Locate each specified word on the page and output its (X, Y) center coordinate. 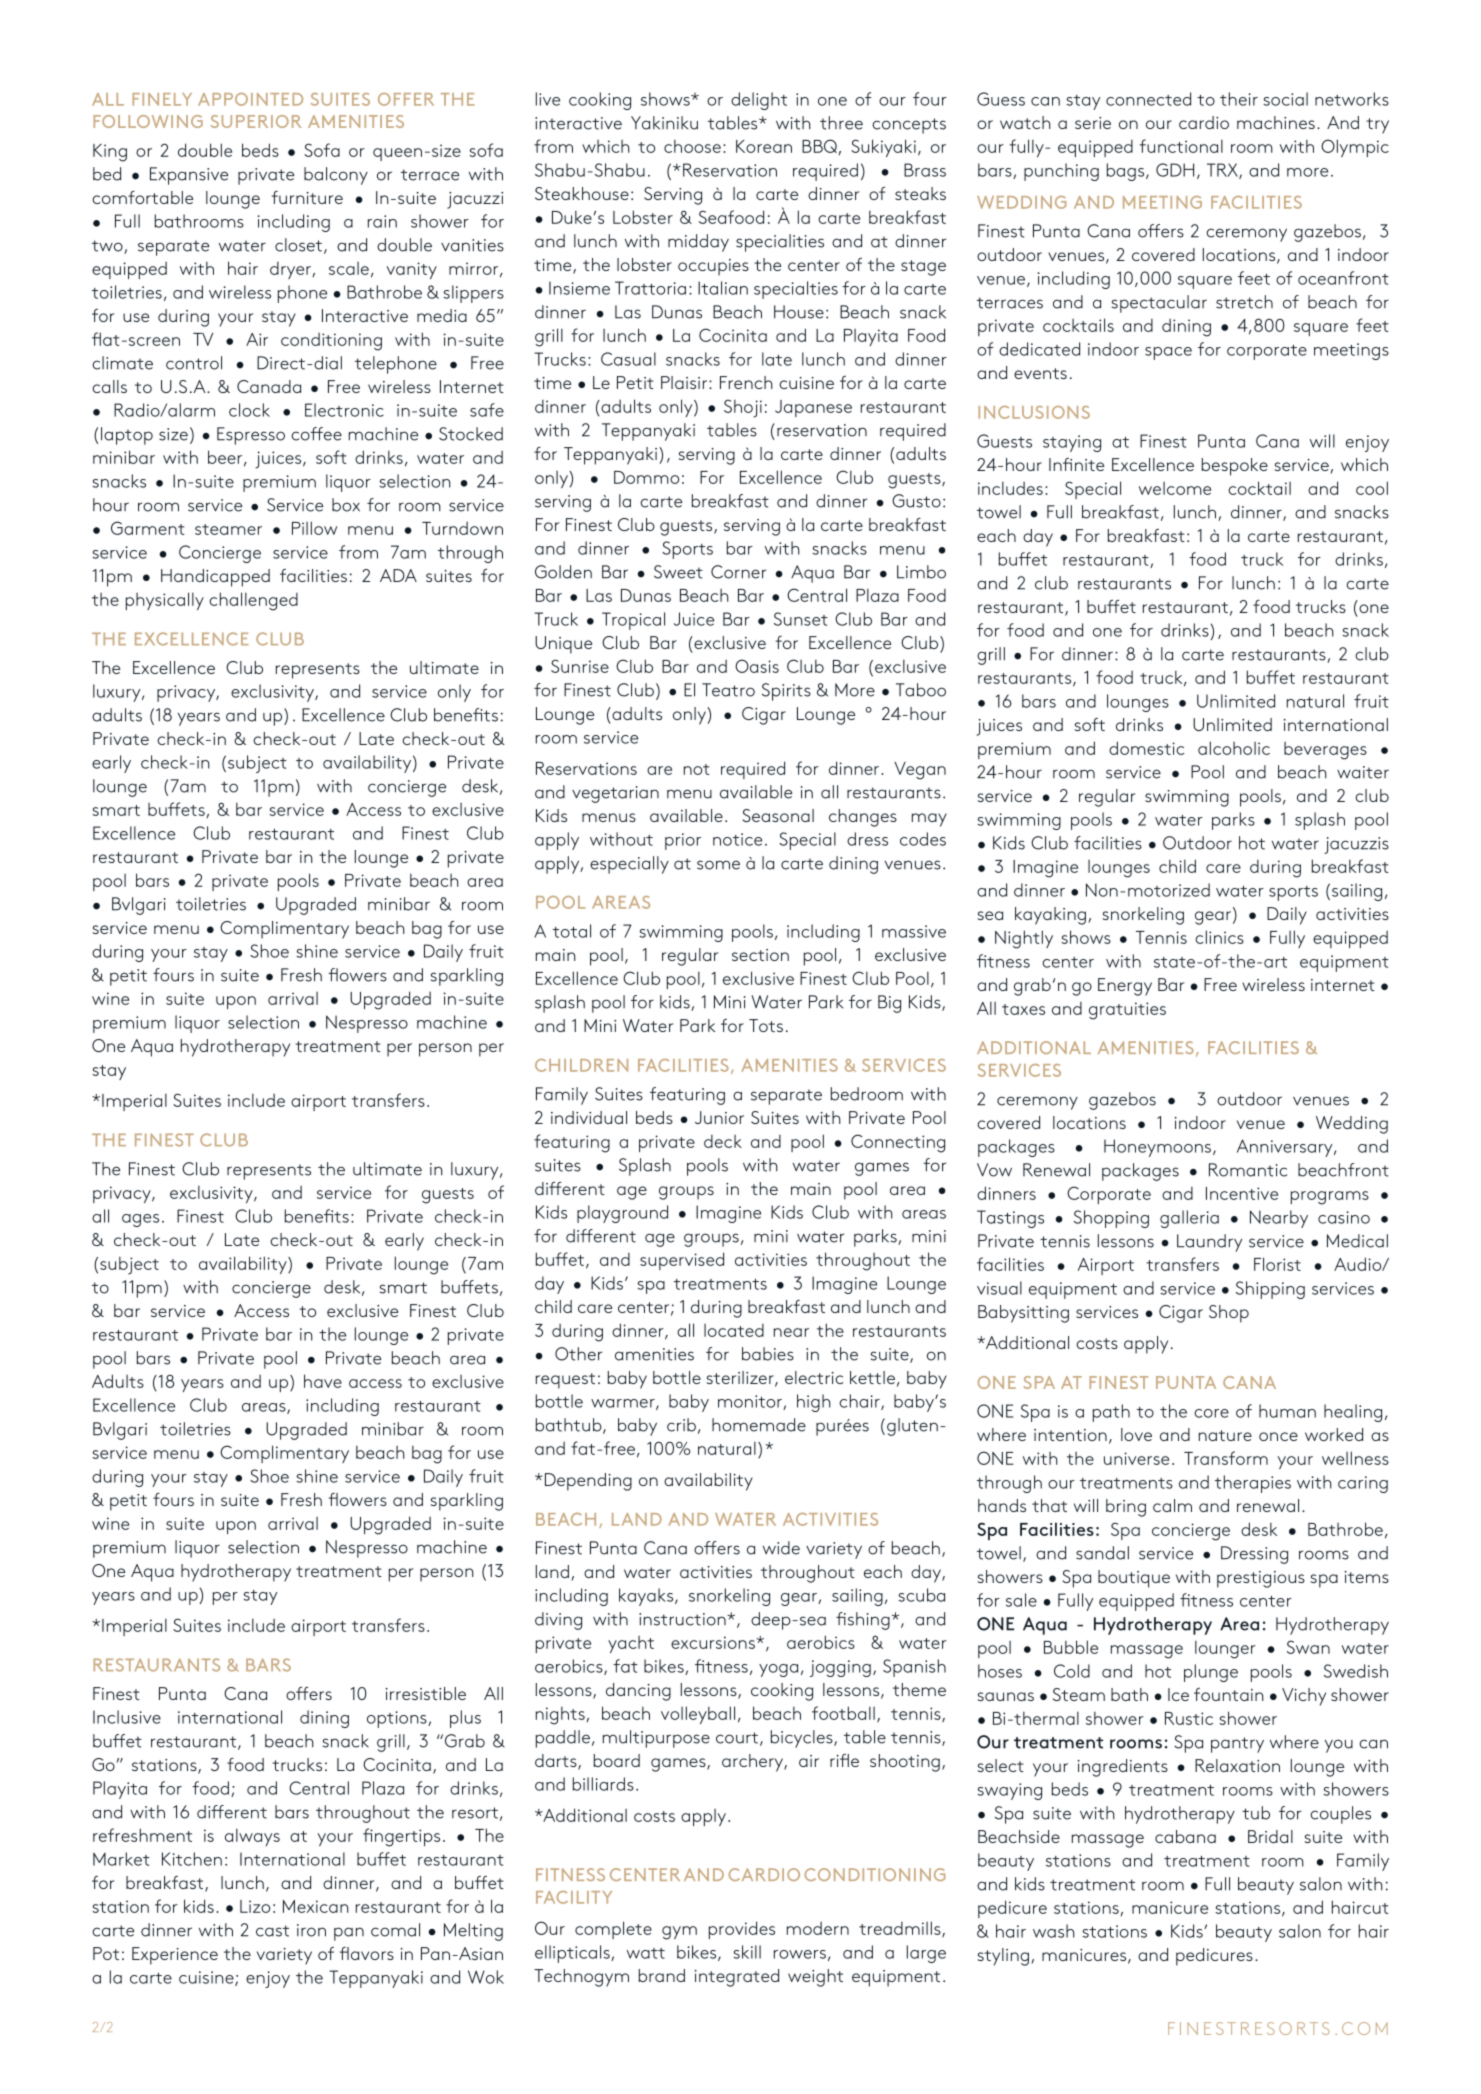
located (734, 1330)
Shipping (1270, 1290)
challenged (253, 601)
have (323, 1381)
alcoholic (1234, 748)
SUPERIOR (256, 121)
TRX (1223, 171)
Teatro (728, 690)
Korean (764, 146)
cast (272, 1931)
